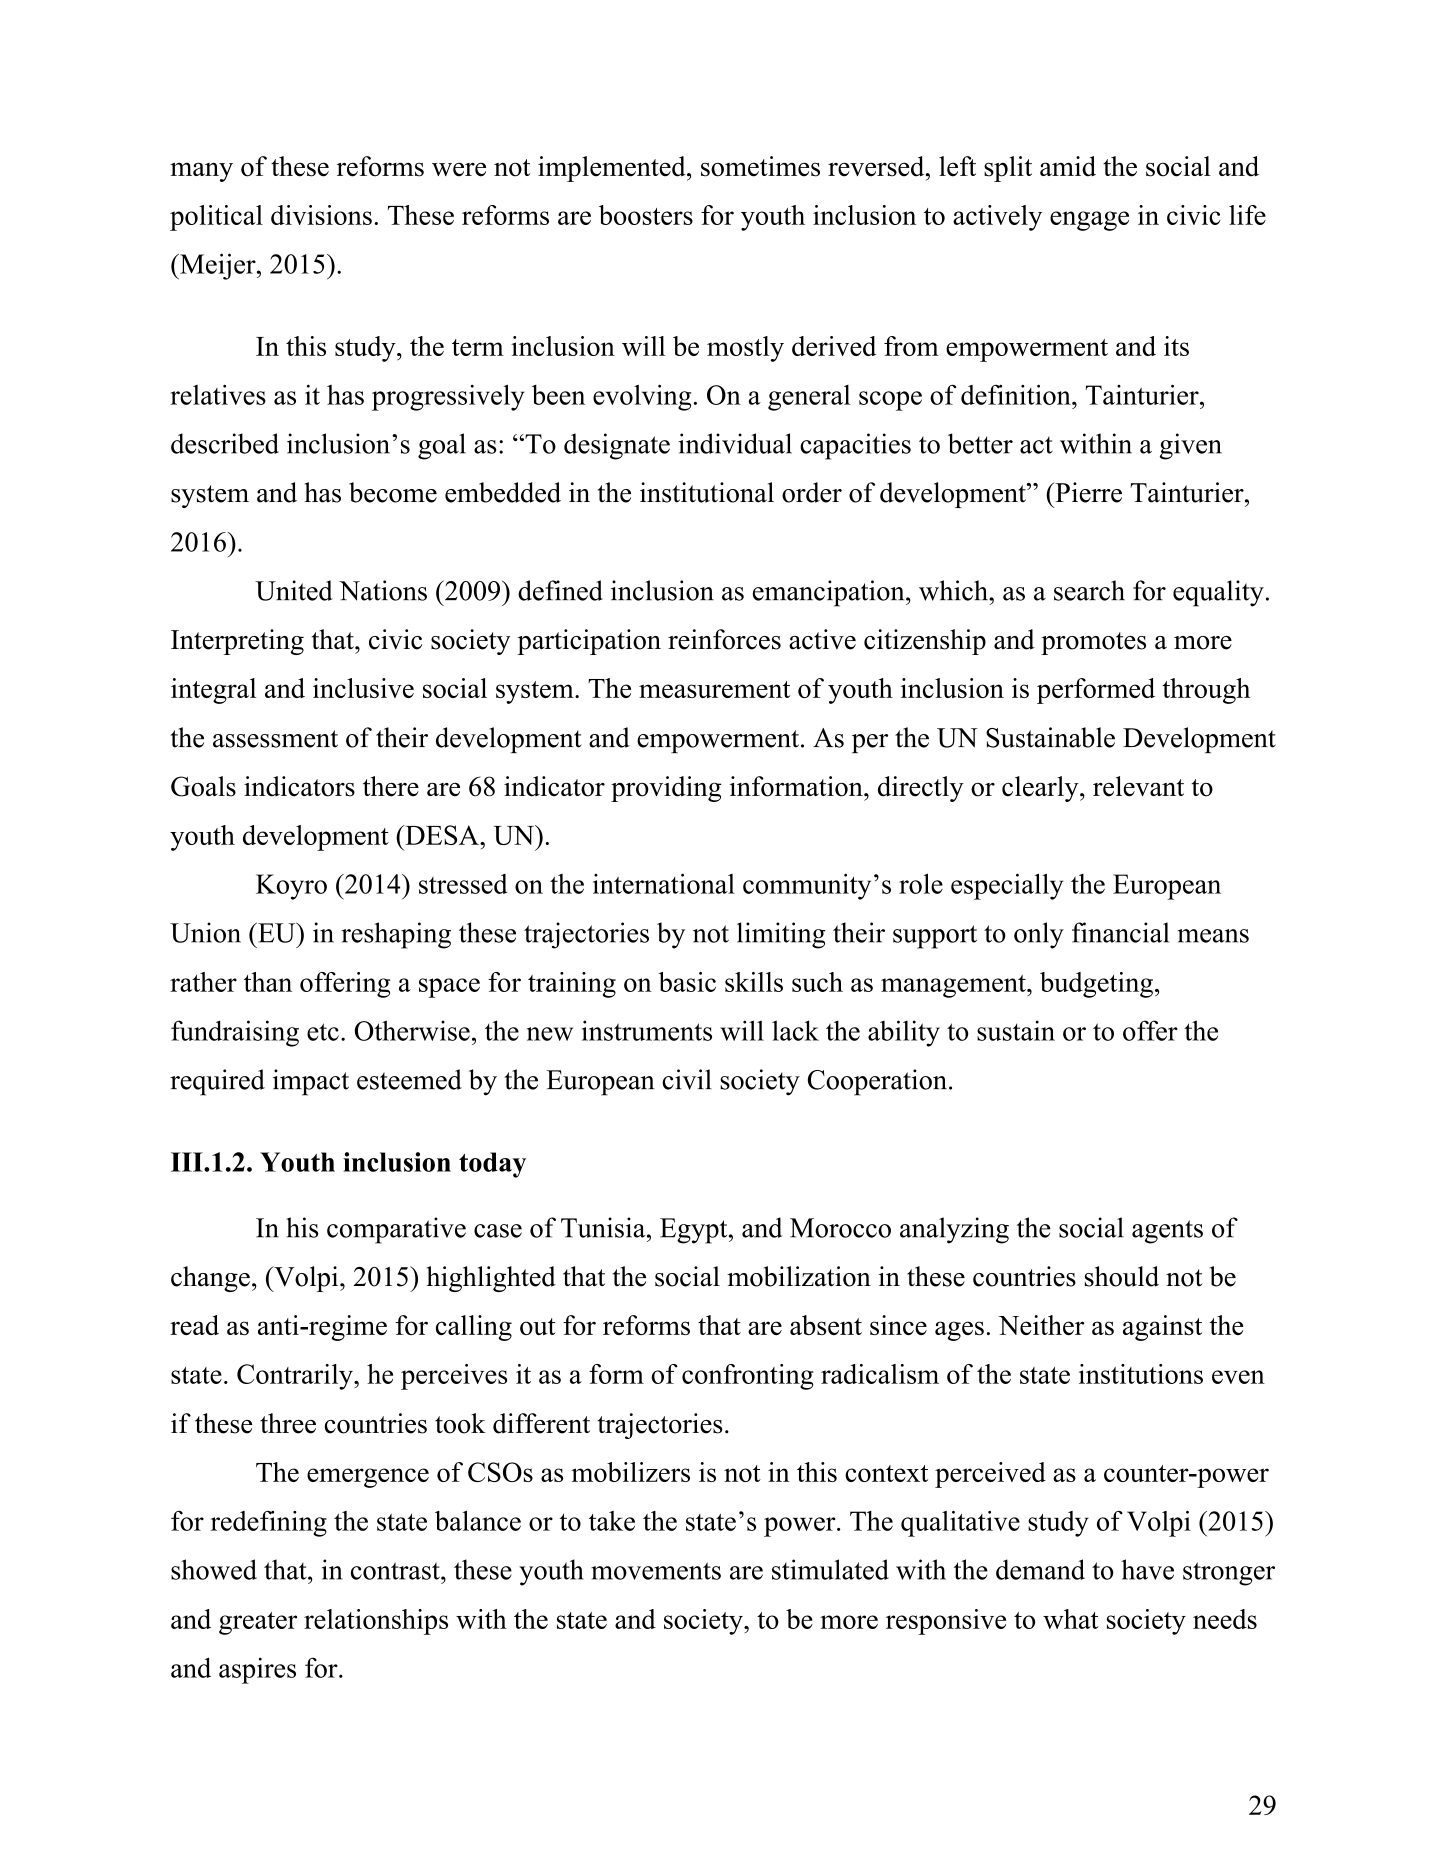 This image has width=1447, height=1872. What do you see at coordinates (363, 688) in the image?
I see `inclusive` at bounding box center [363, 688].
